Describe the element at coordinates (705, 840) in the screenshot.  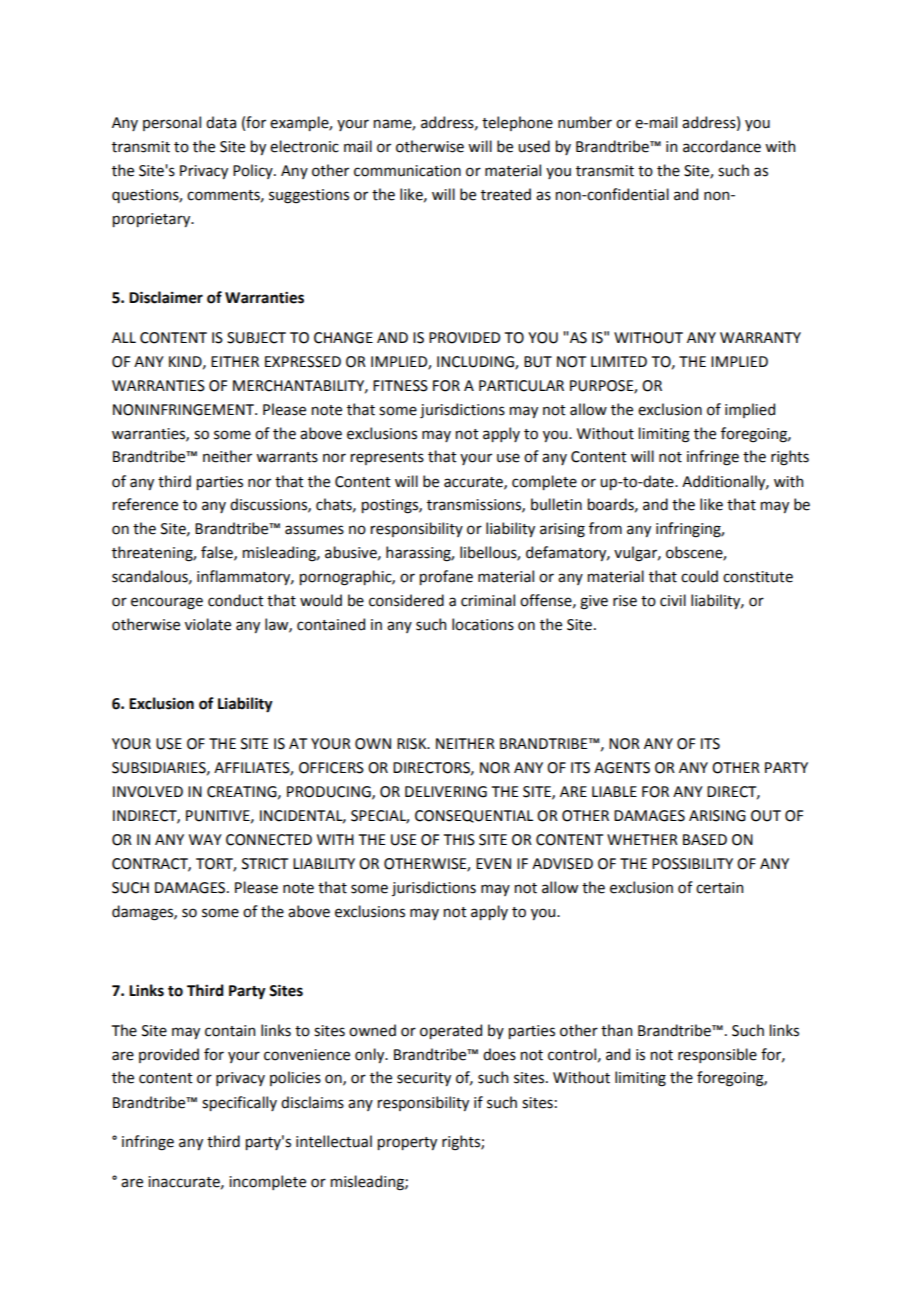
I see `BASED` at that location.
